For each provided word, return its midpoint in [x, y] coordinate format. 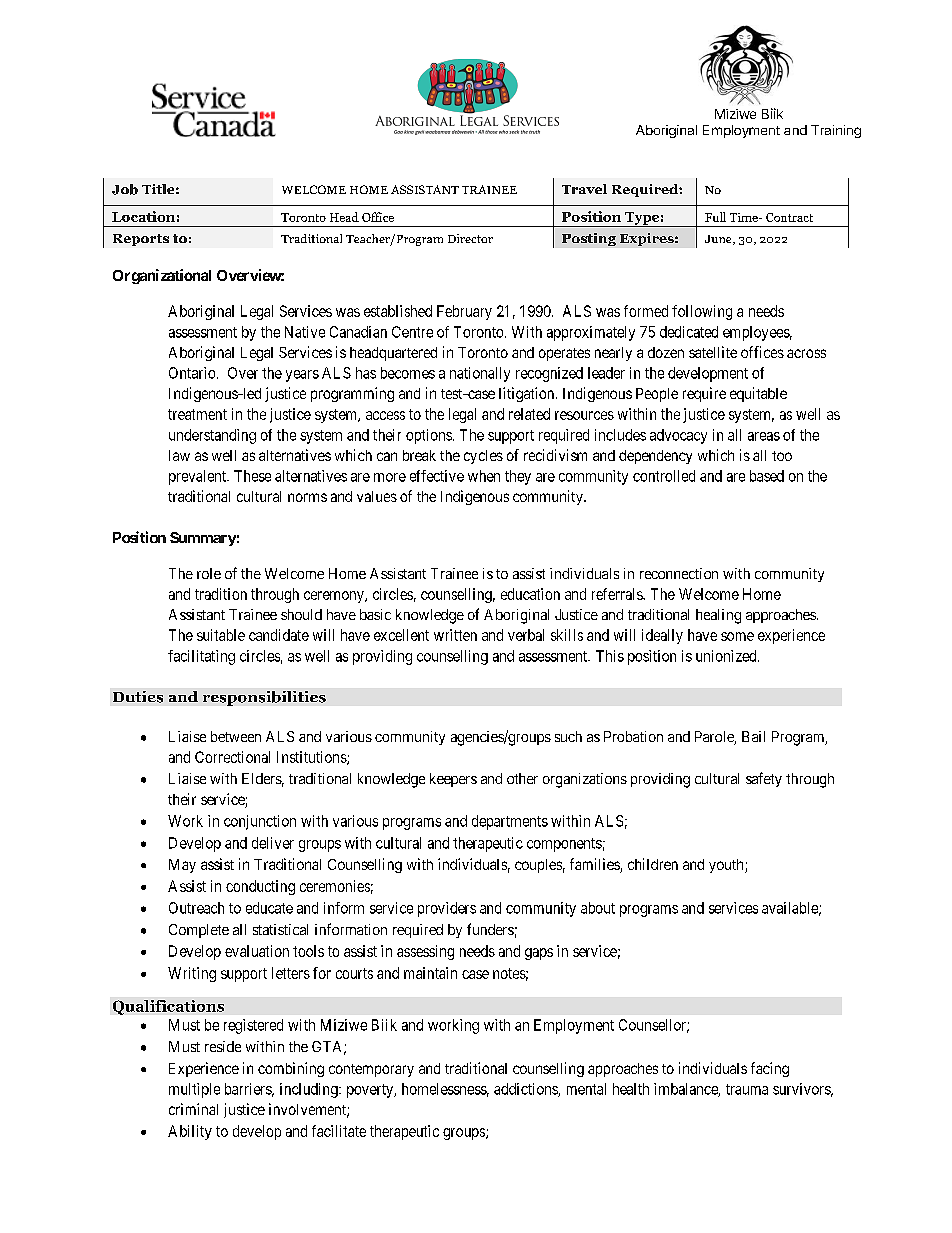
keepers [453, 780]
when [484, 476]
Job [125, 189]
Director [470, 238]
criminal [193, 1109]
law [179, 455]
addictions [526, 1090]
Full [715, 217]
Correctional [232, 757]
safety [764, 779]
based [767, 476]
